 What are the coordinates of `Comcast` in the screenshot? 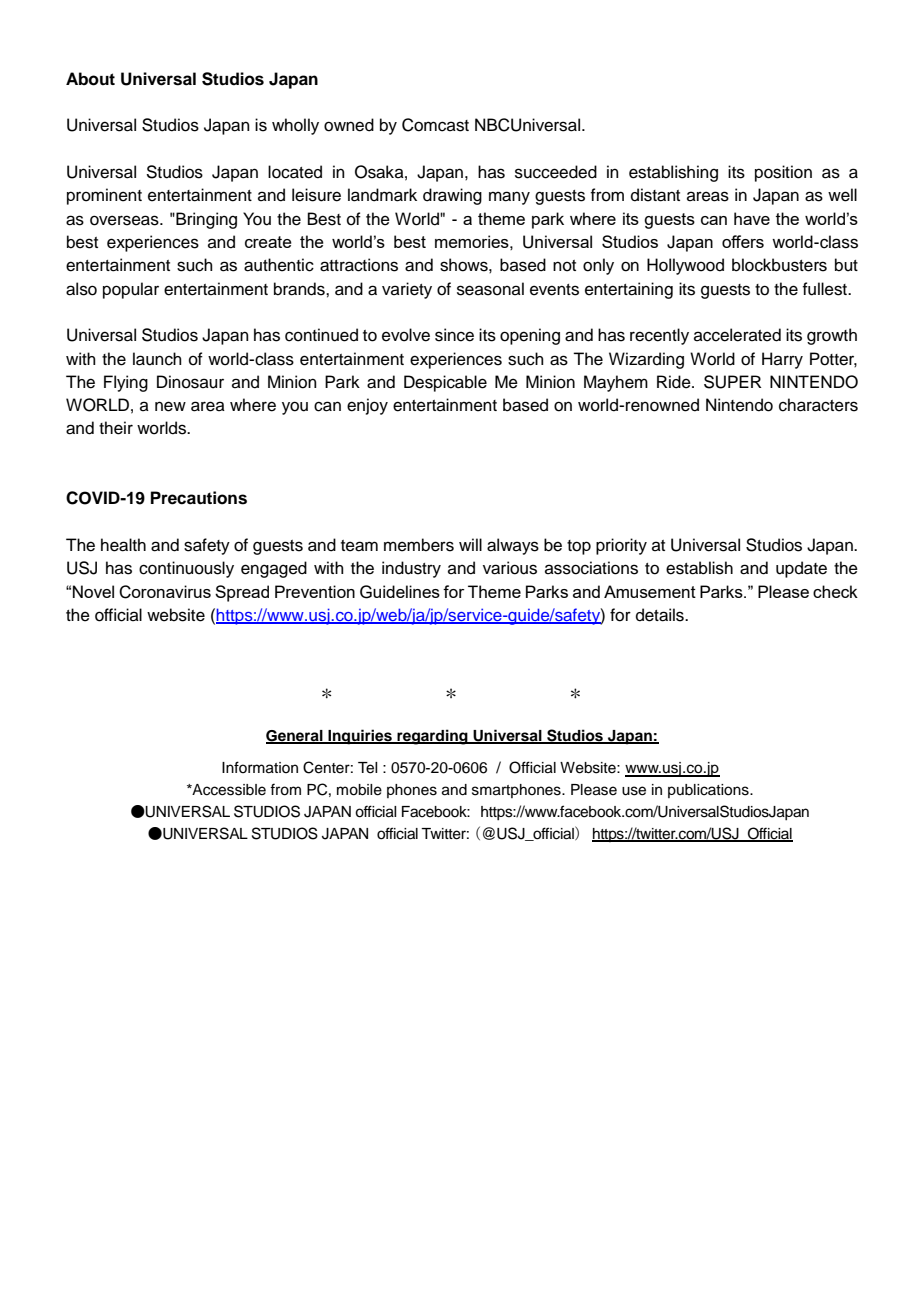 It's located at (435, 125).
